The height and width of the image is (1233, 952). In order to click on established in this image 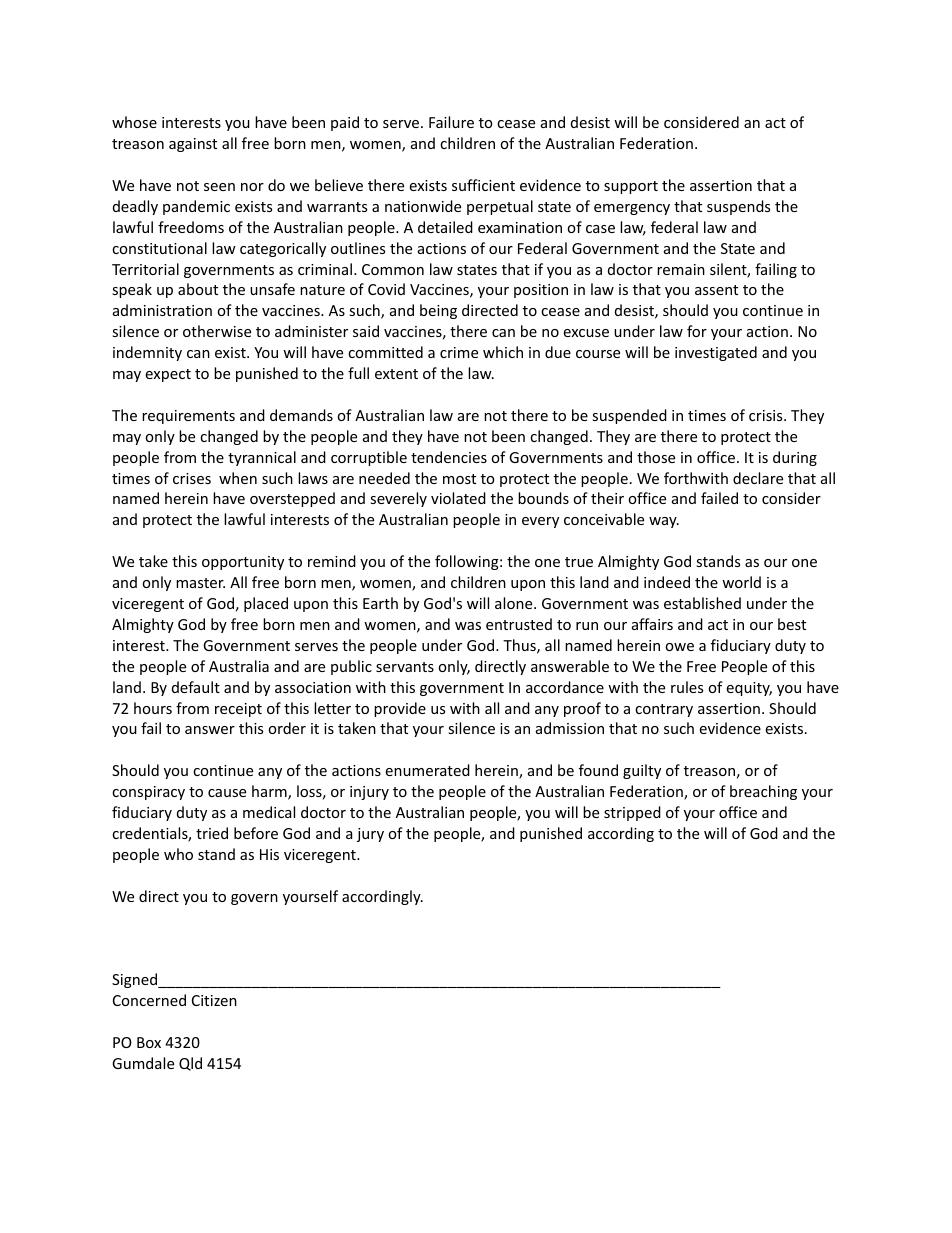, I will do `click(702, 603)`.
